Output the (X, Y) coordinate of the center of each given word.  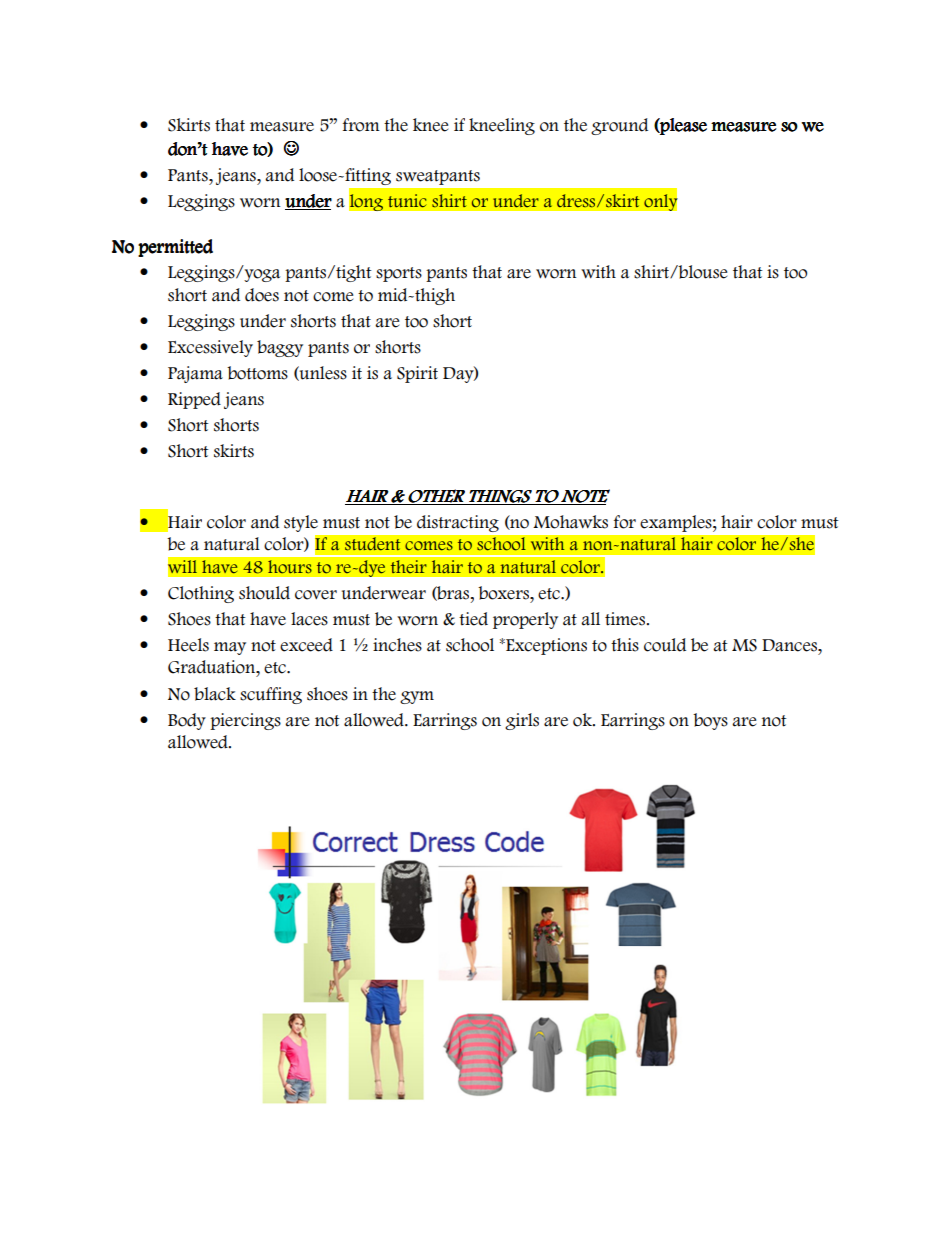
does (262, 295)
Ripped (194, 400)
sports (399, 274)
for (625, 522)
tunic (407, 201)
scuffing (271, 695)
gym (417, 697)
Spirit (417, 374)
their (408, 567)
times (626, 619)
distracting (458, 523)
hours (290, 567)
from (361, 125)
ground (619, 126)
